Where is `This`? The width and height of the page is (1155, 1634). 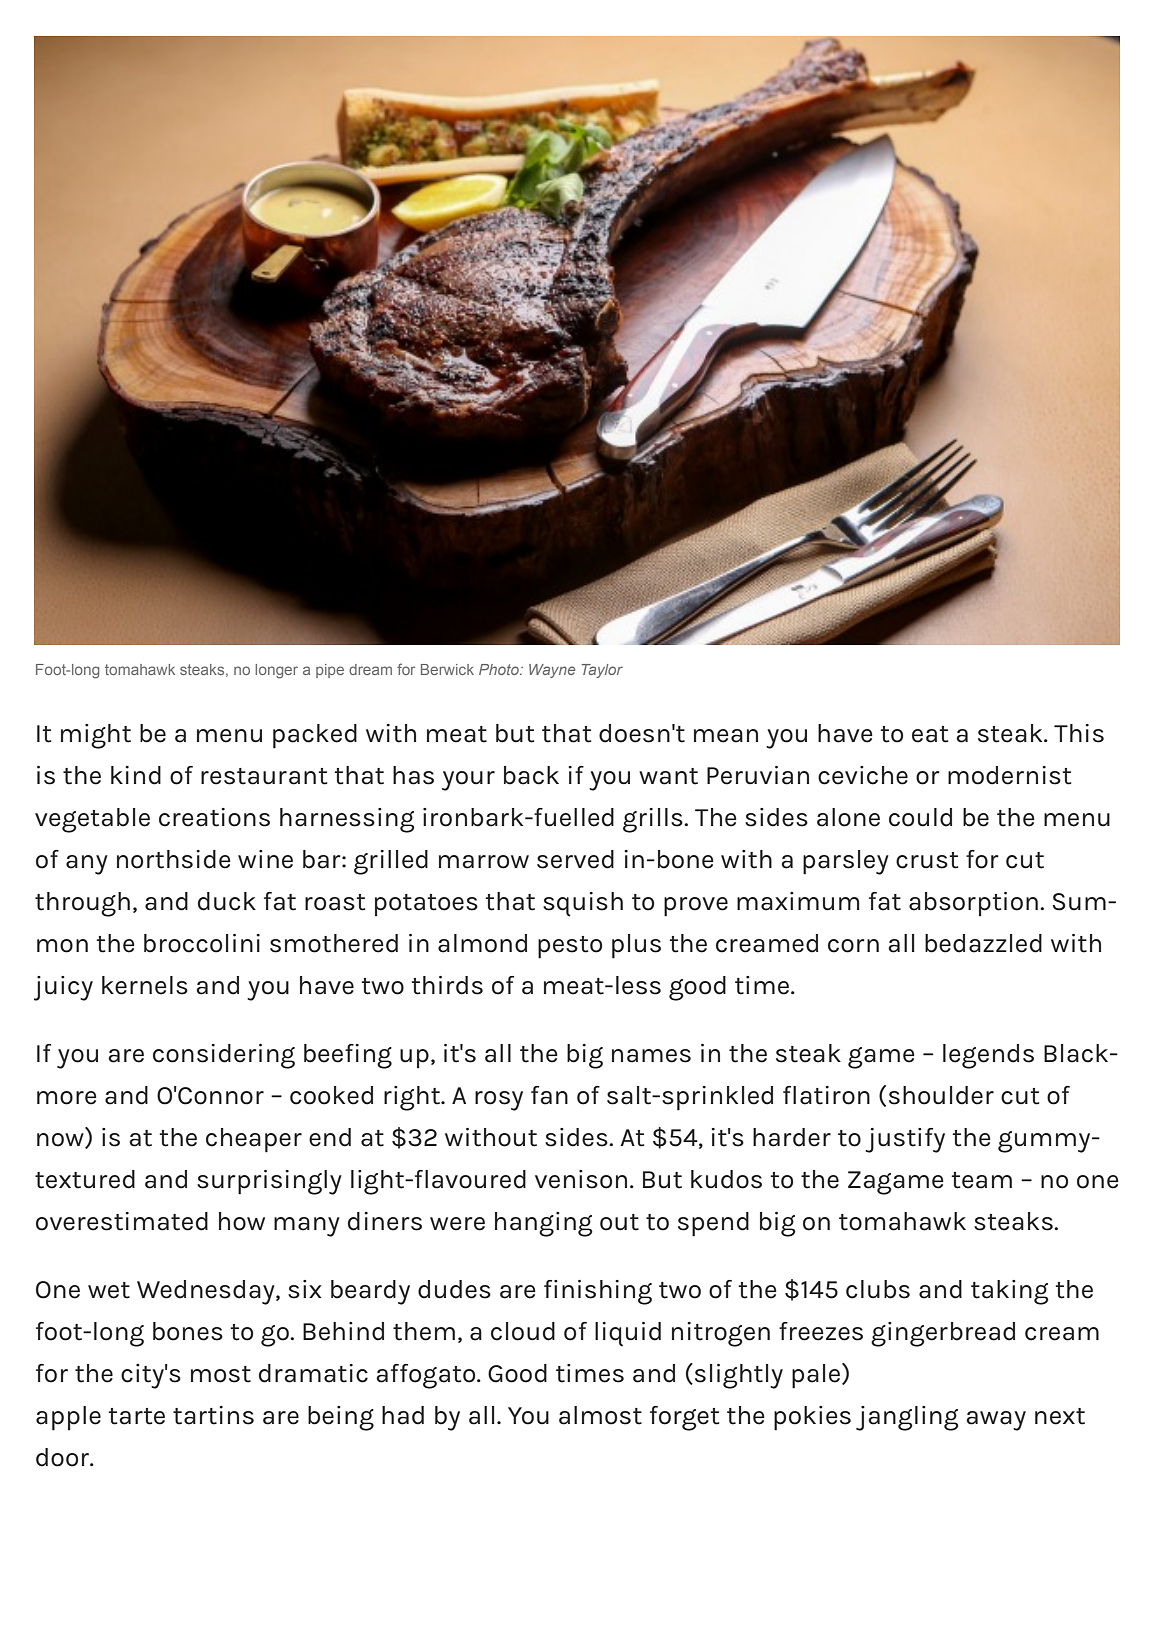 This is located at coordinates (1079, 733).
